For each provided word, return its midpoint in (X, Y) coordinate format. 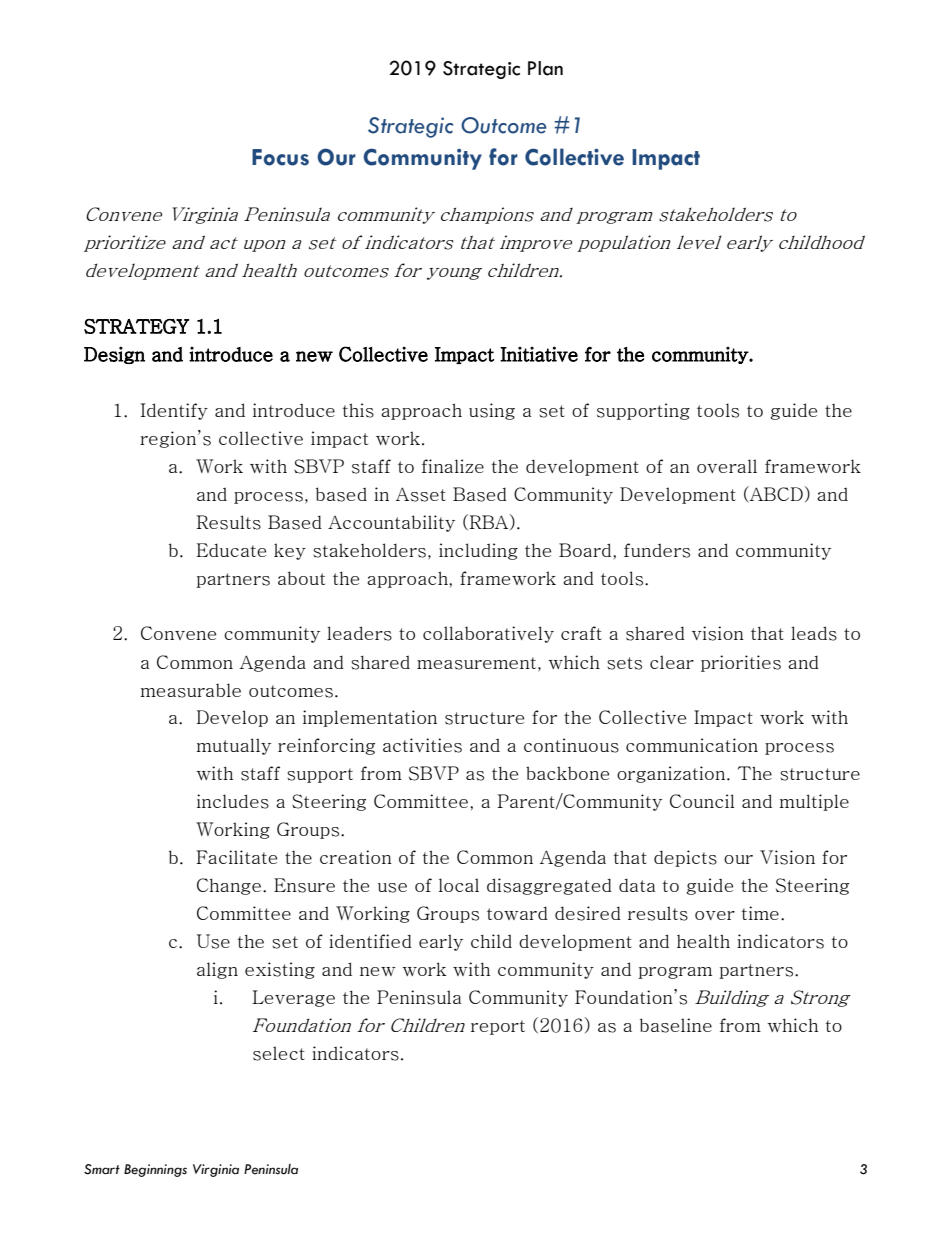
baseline (676, 1025)
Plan (545, 68)
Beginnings (155, 1170)
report (498, 1027)
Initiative (539, 354)
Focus (280, 157)
